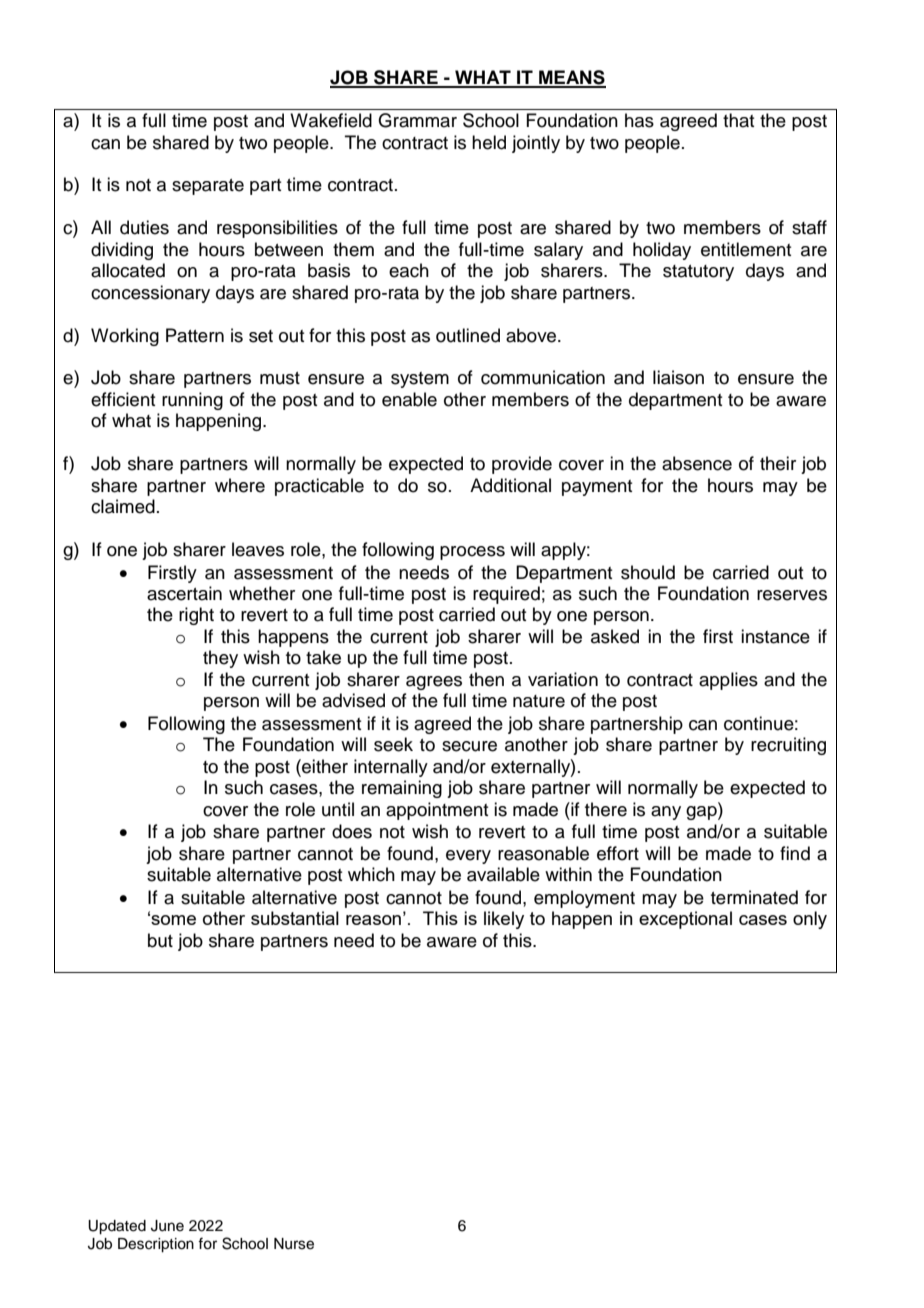 The width and height of the screenshot is (924, 1308). What do you see at coordinates (220, 659) in the screenshot?
I see `they` at bounding box center [220, 659].
